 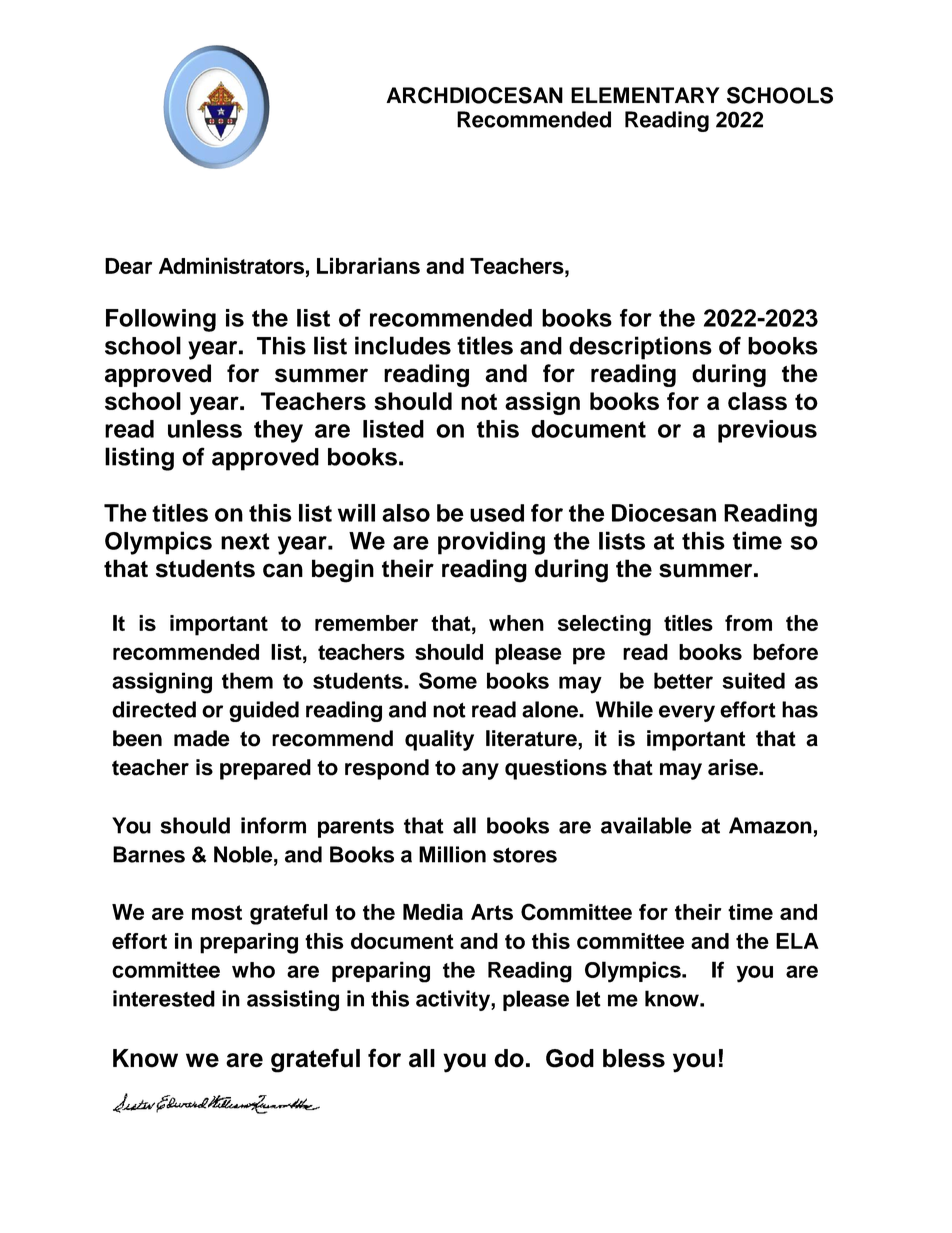 I want to click on used, so click(x=497, y=513).
